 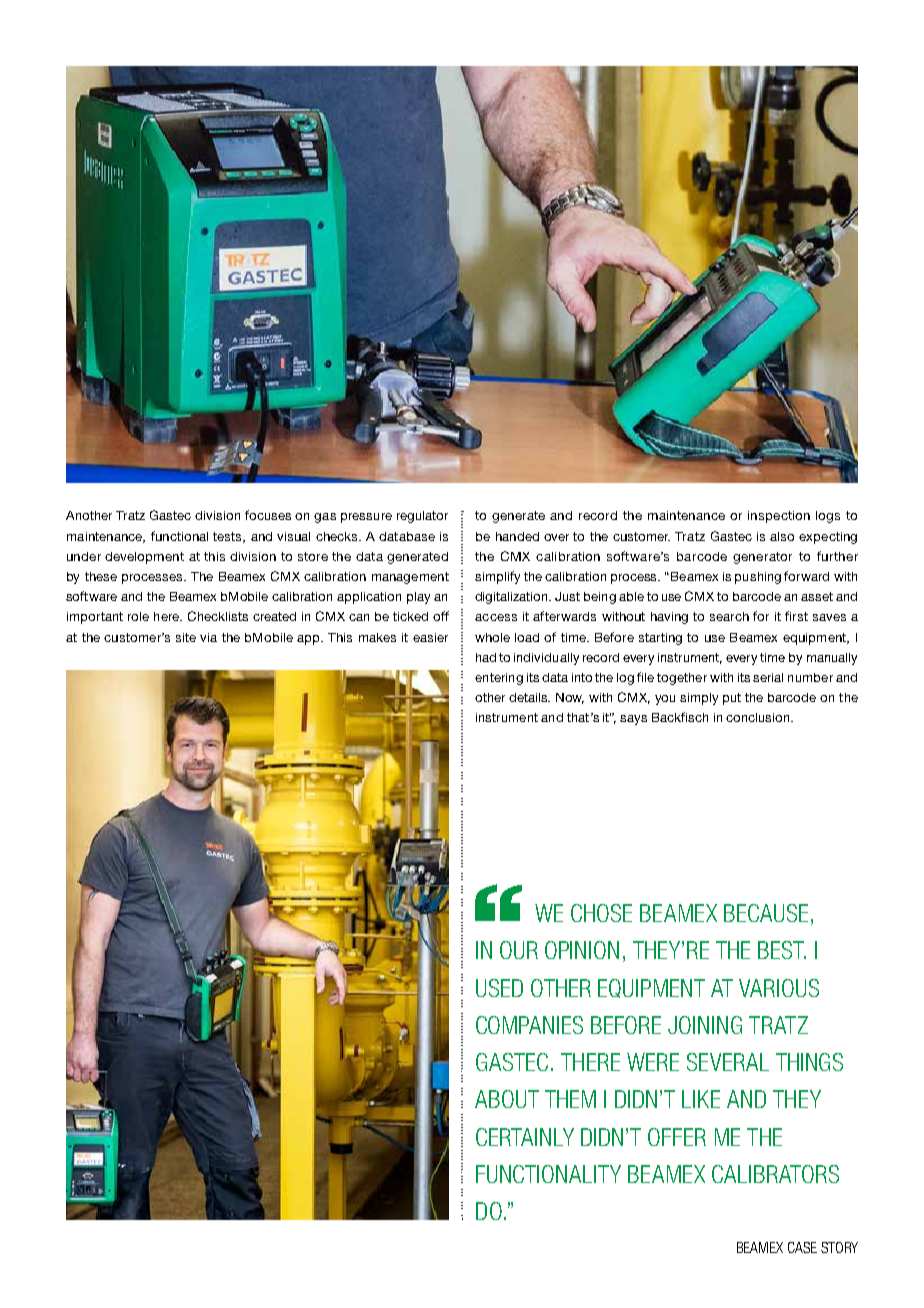 What do you see at coordinates (525, 1137) in the screenshot?
I see `CERTAINLY` at bounding box center [525, 1137].
